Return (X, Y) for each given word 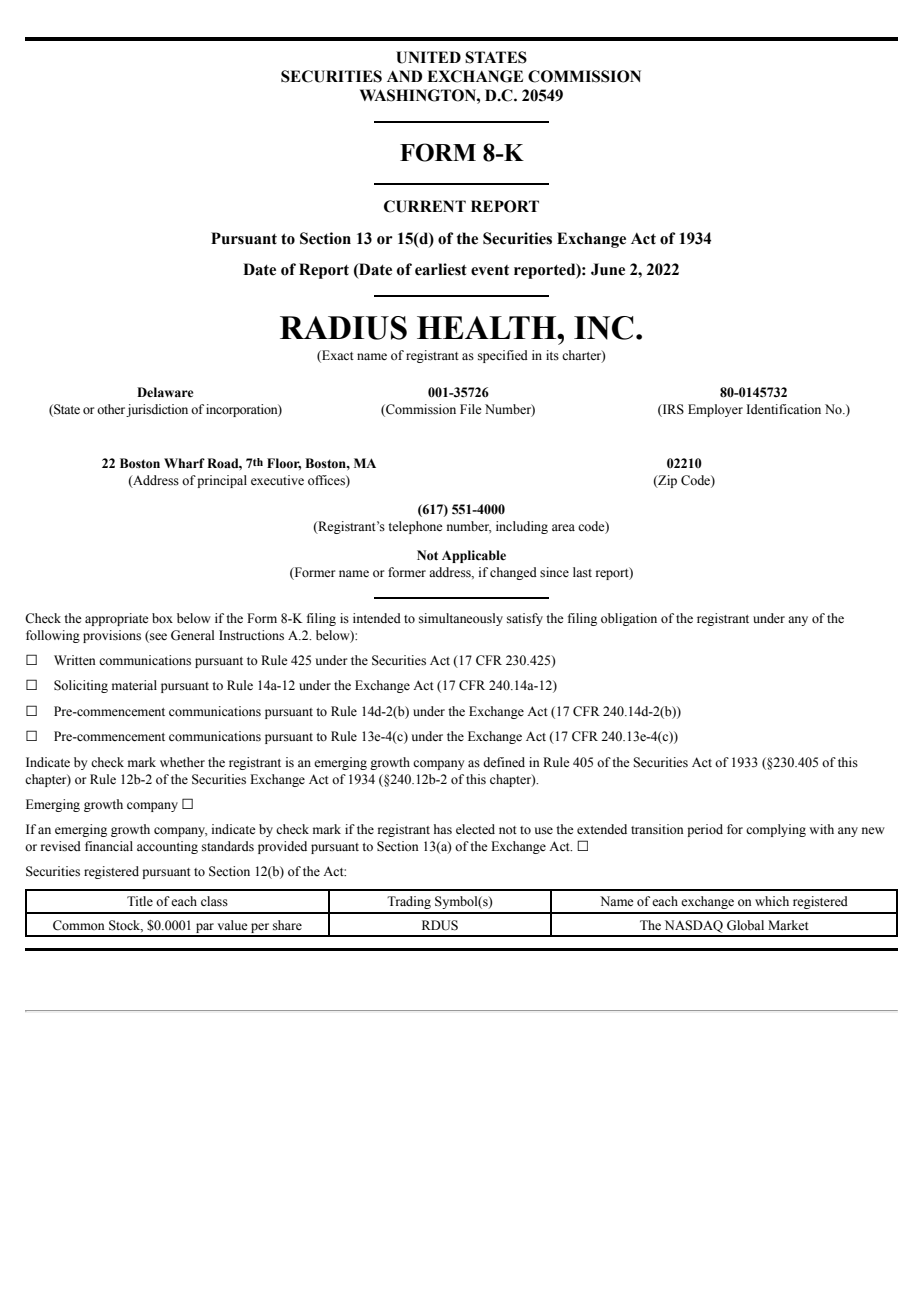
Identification (783, 409)
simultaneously (461, 619)
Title (140, 901)
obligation (629, 619)
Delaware (165, 392)
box (162, 618)
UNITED (428, 57)
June (608, 269)
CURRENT (425, 206)
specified (503, 356)
